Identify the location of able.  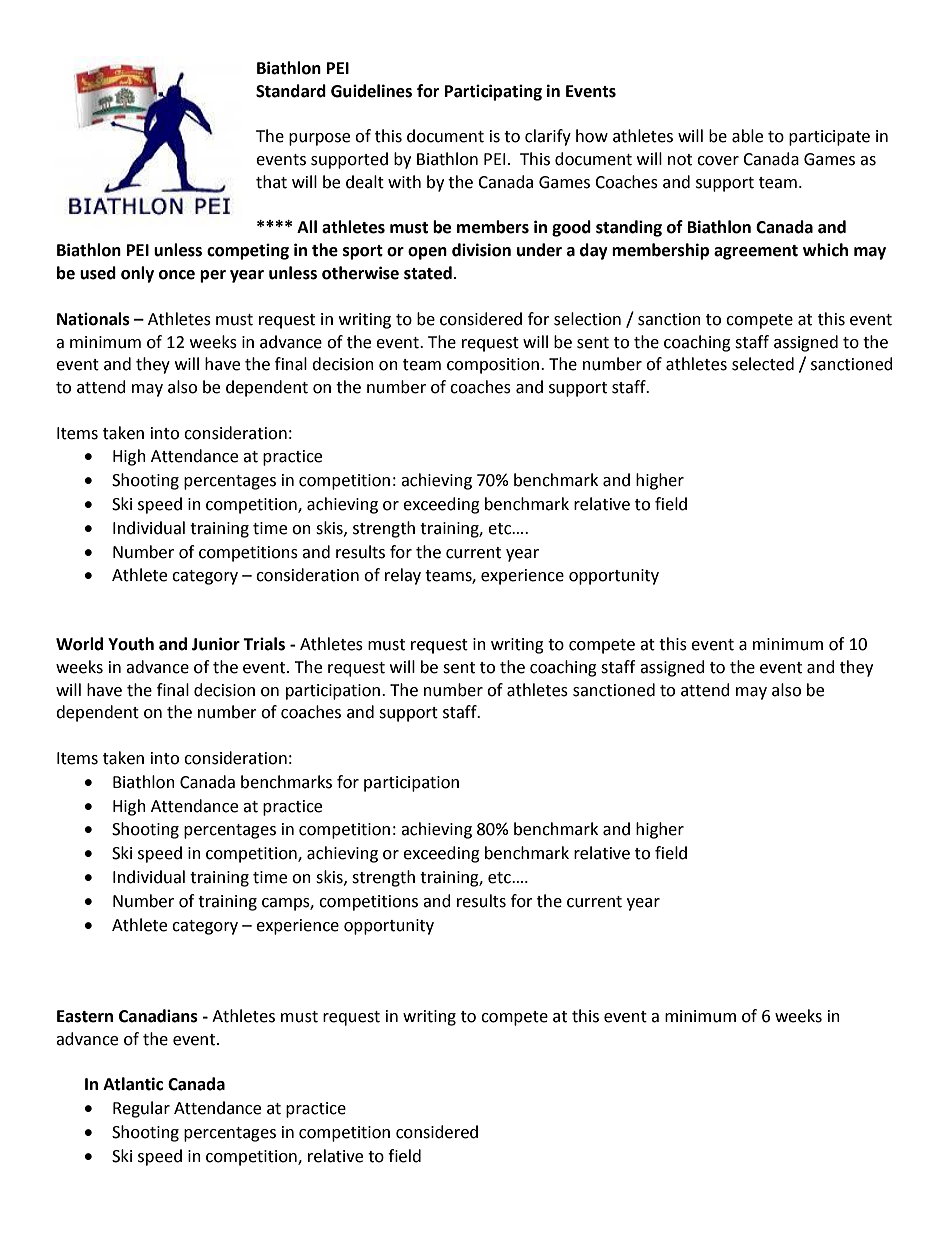
(747, 136).
